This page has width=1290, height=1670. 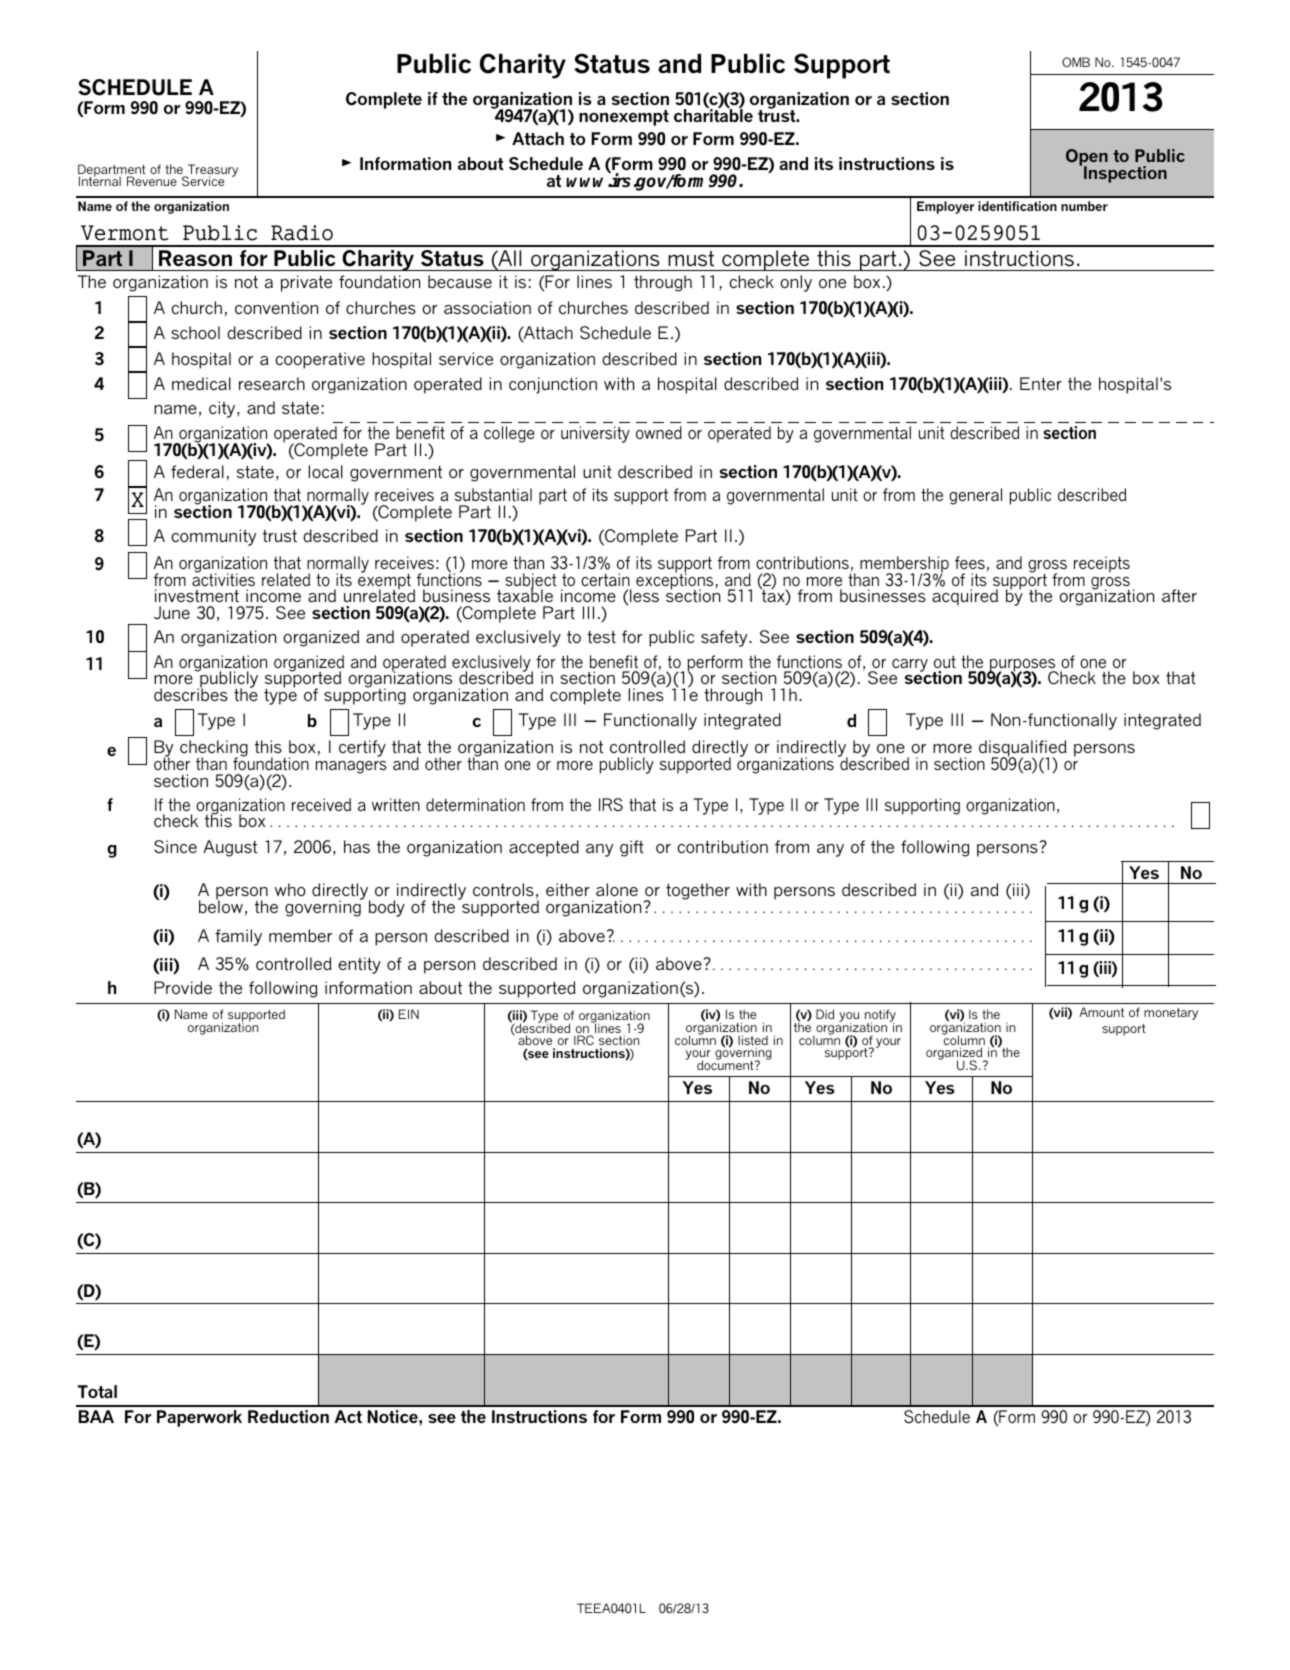 I want to click on receipts, so click(x=1102, y=564).
